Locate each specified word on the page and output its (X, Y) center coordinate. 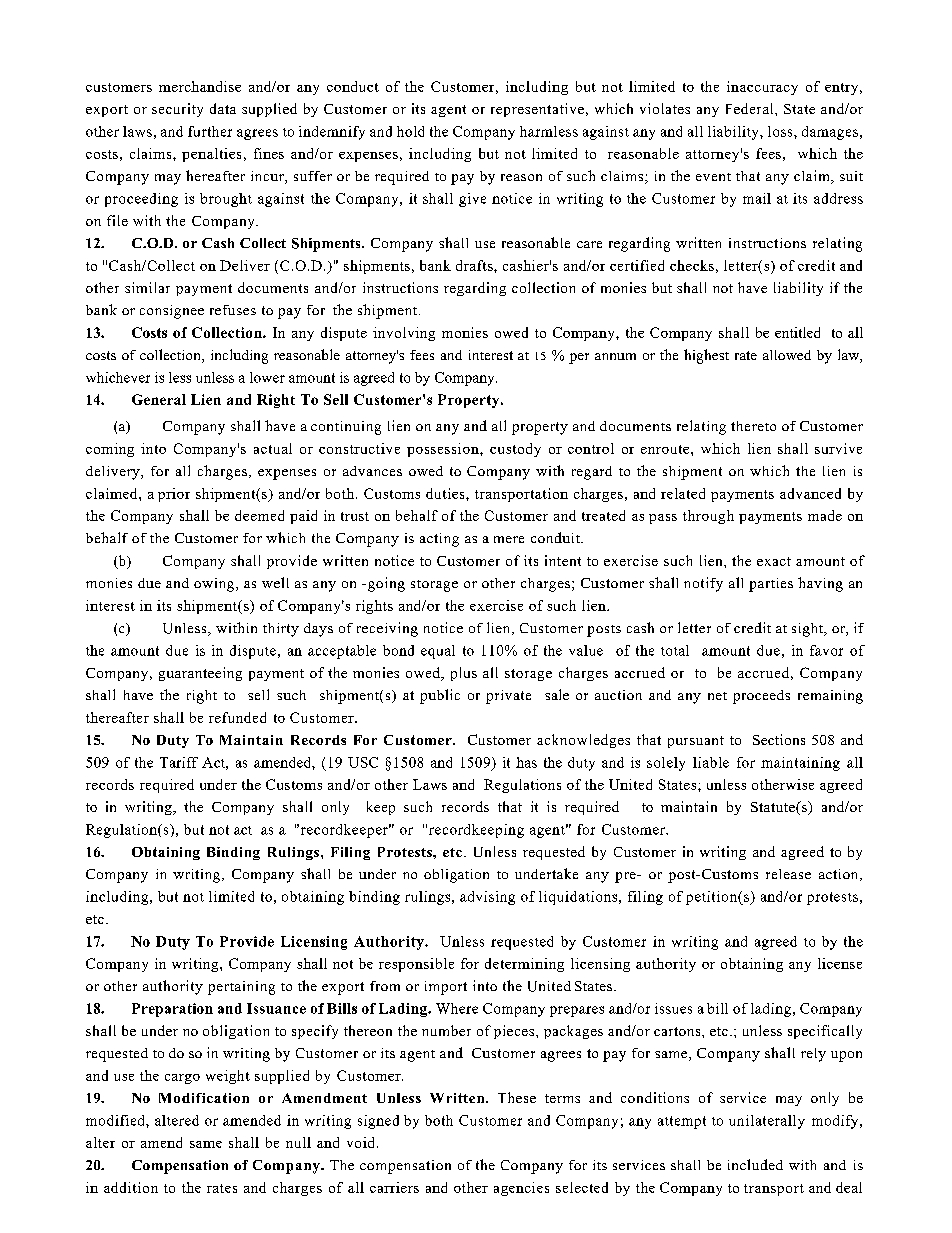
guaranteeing (200, 674)
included (755, 1164)
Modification (204, 1098)
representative (537, 110)
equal (438, 652)
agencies (521, 1189)
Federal (751, 108)
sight (809, 630)
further (210, 131)
